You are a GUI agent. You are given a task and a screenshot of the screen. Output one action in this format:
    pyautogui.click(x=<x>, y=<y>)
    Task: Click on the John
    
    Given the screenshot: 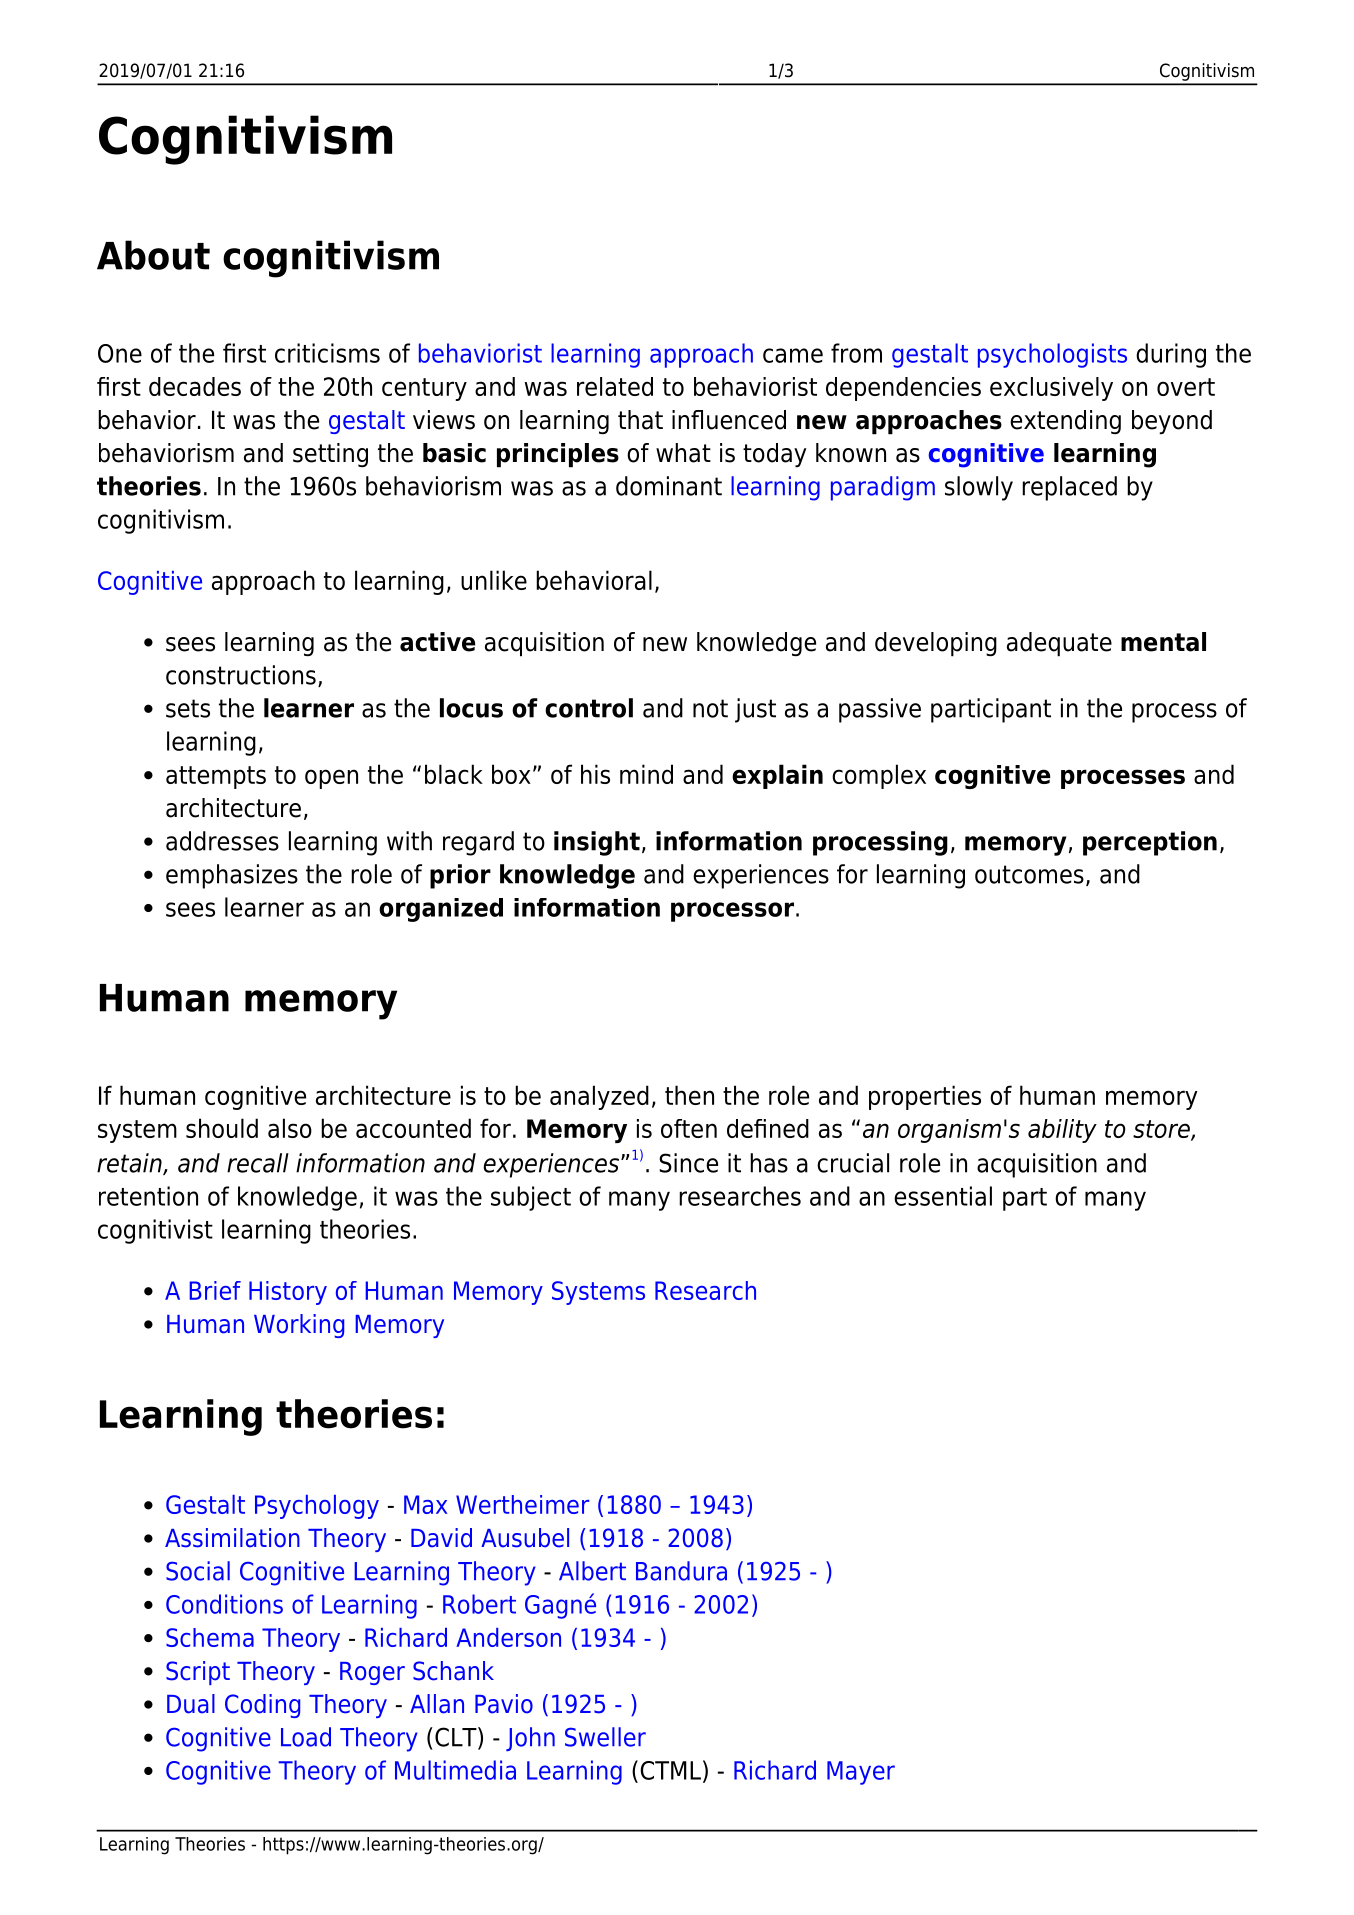 What is the action you would take?
    pyautogui.click(x=530, y=1739)
